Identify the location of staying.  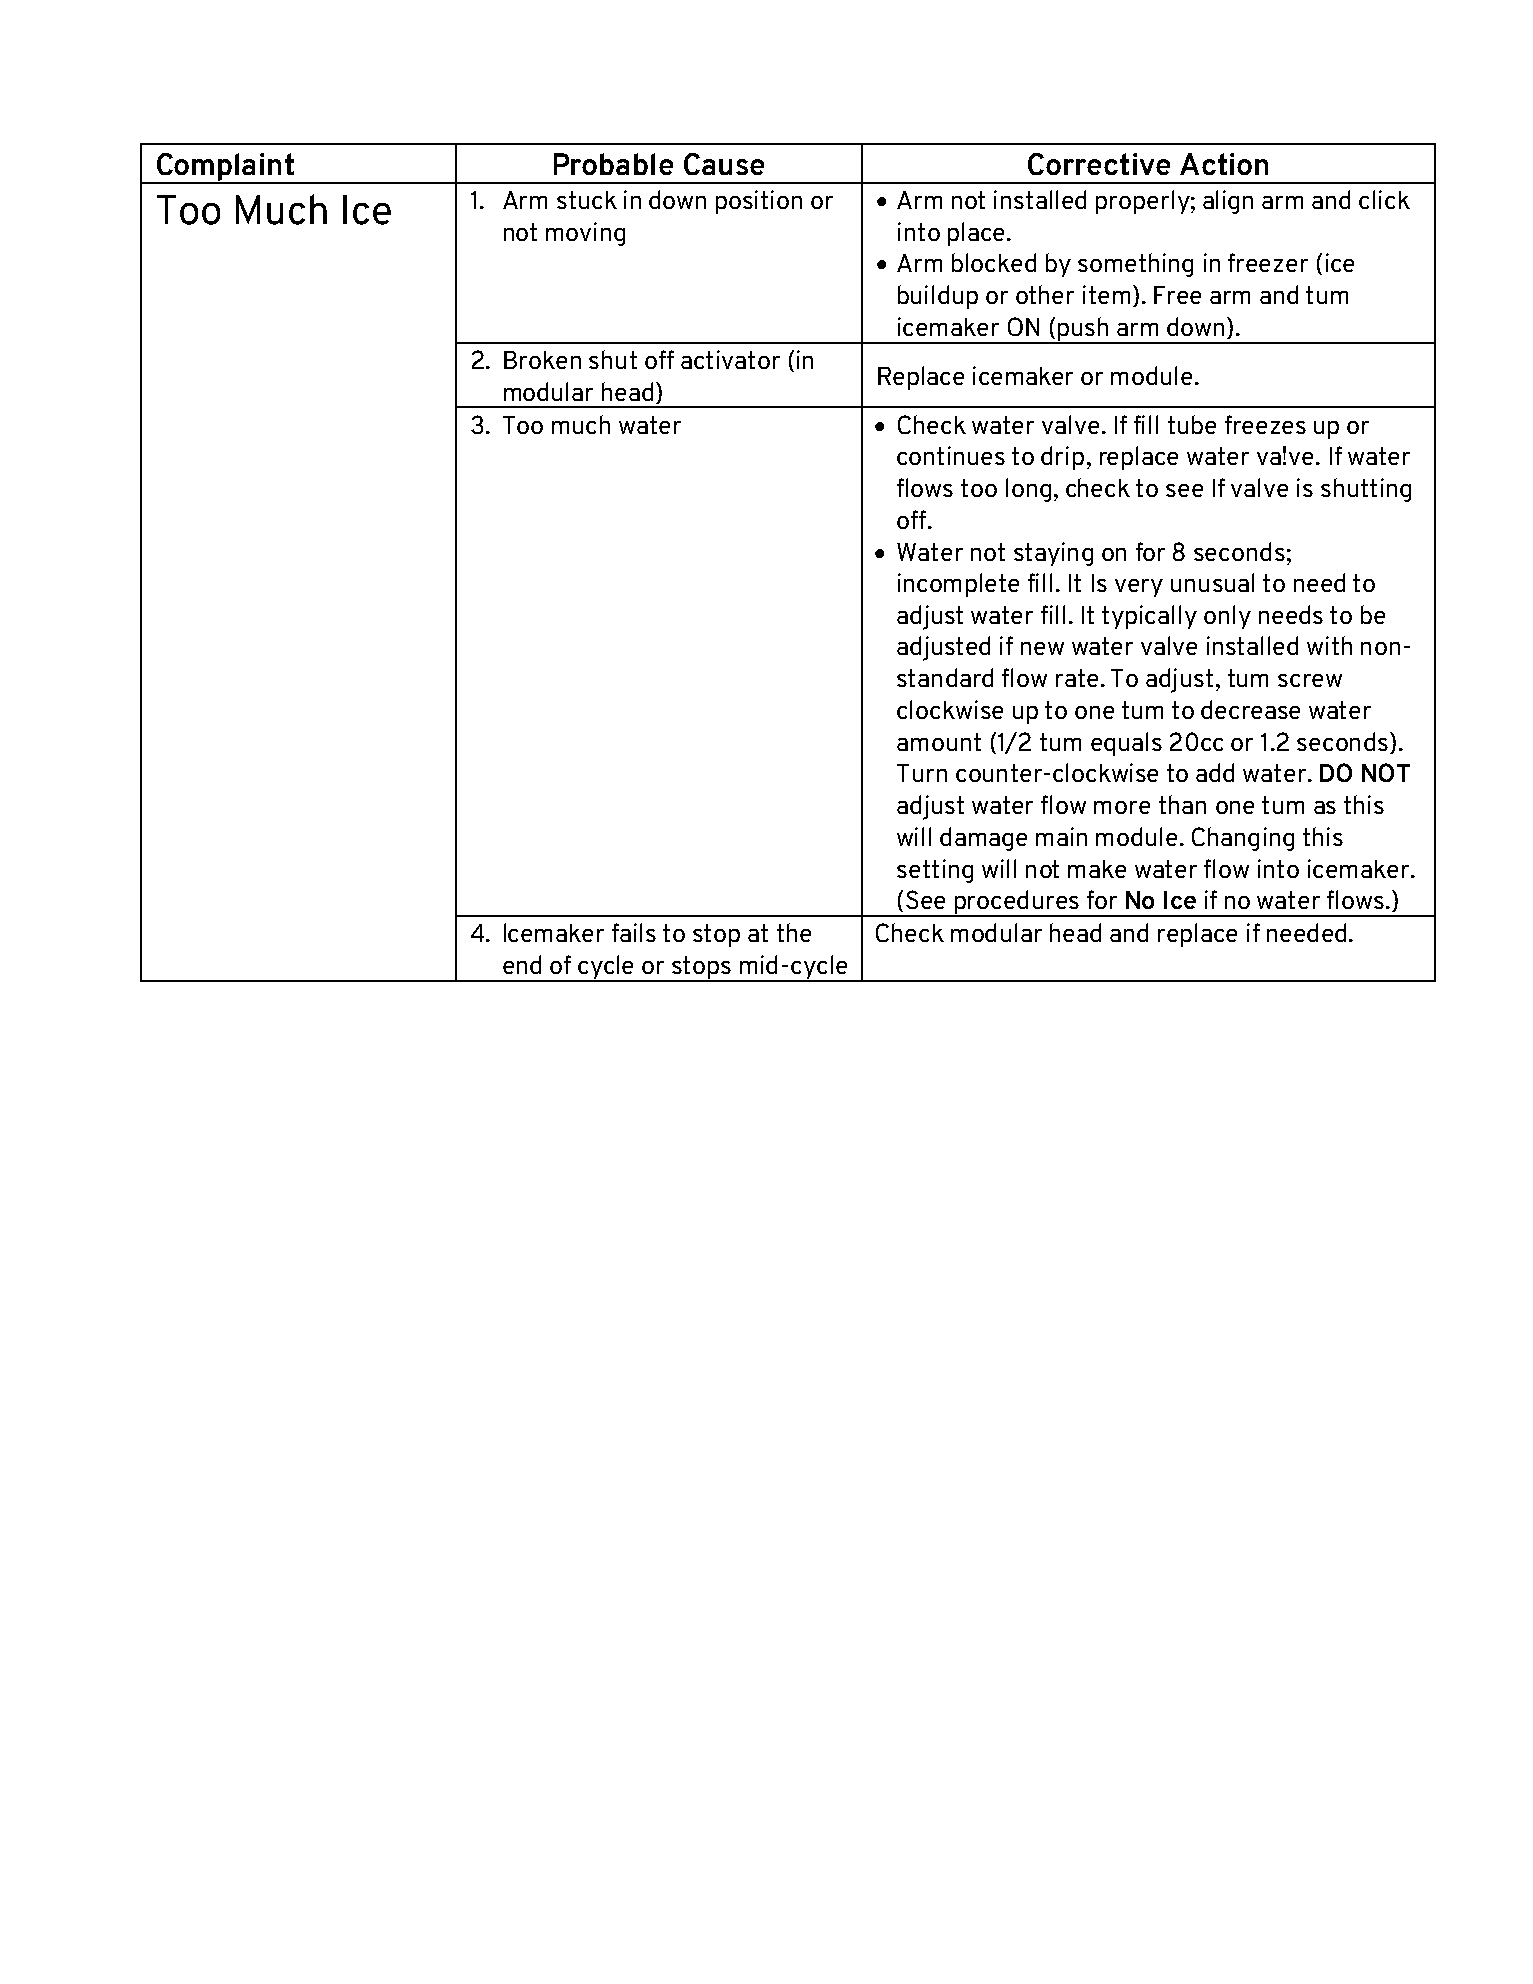
(1053, 554).
